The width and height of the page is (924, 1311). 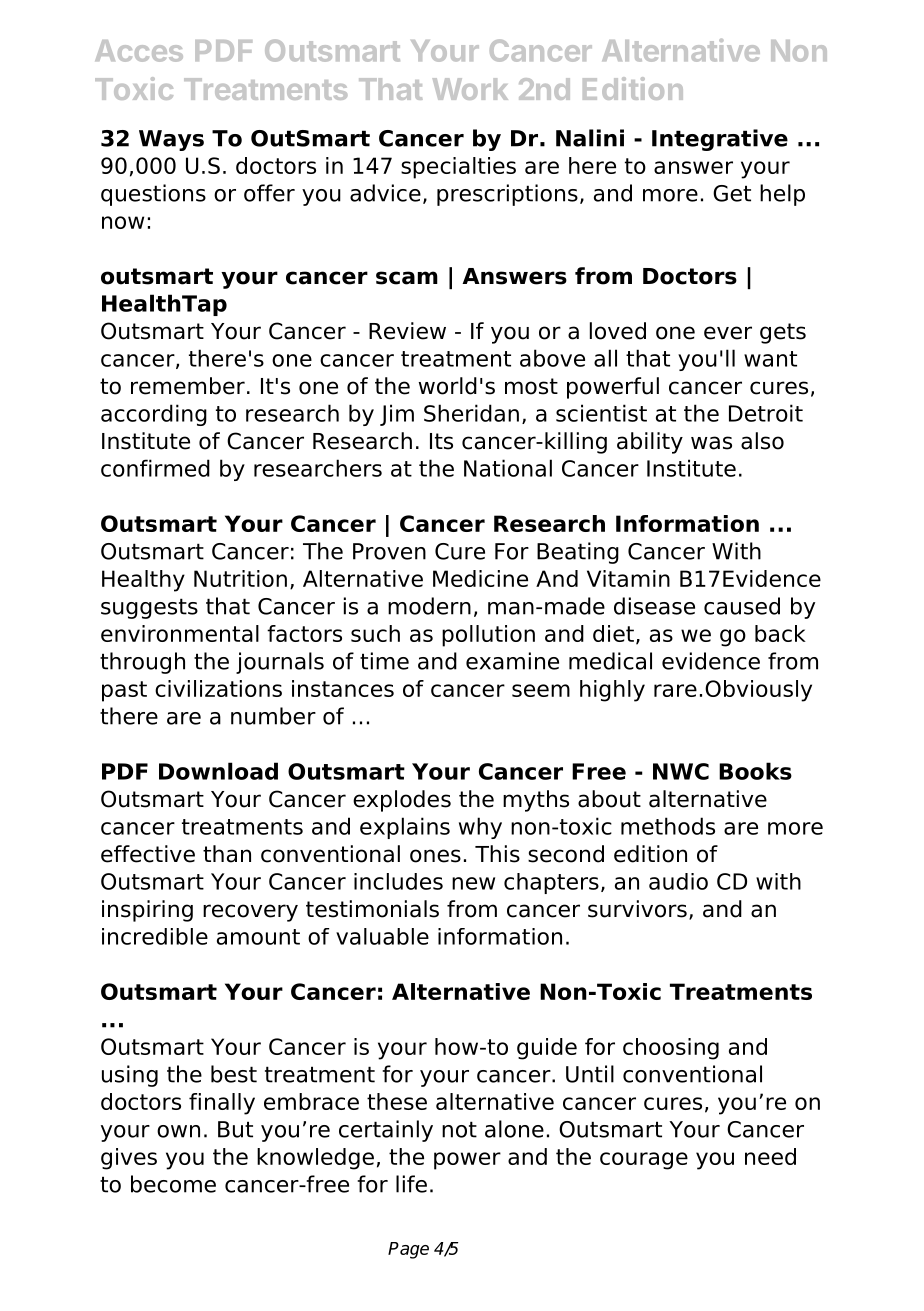 I want to click on Its, so click(x=441, y=441).
